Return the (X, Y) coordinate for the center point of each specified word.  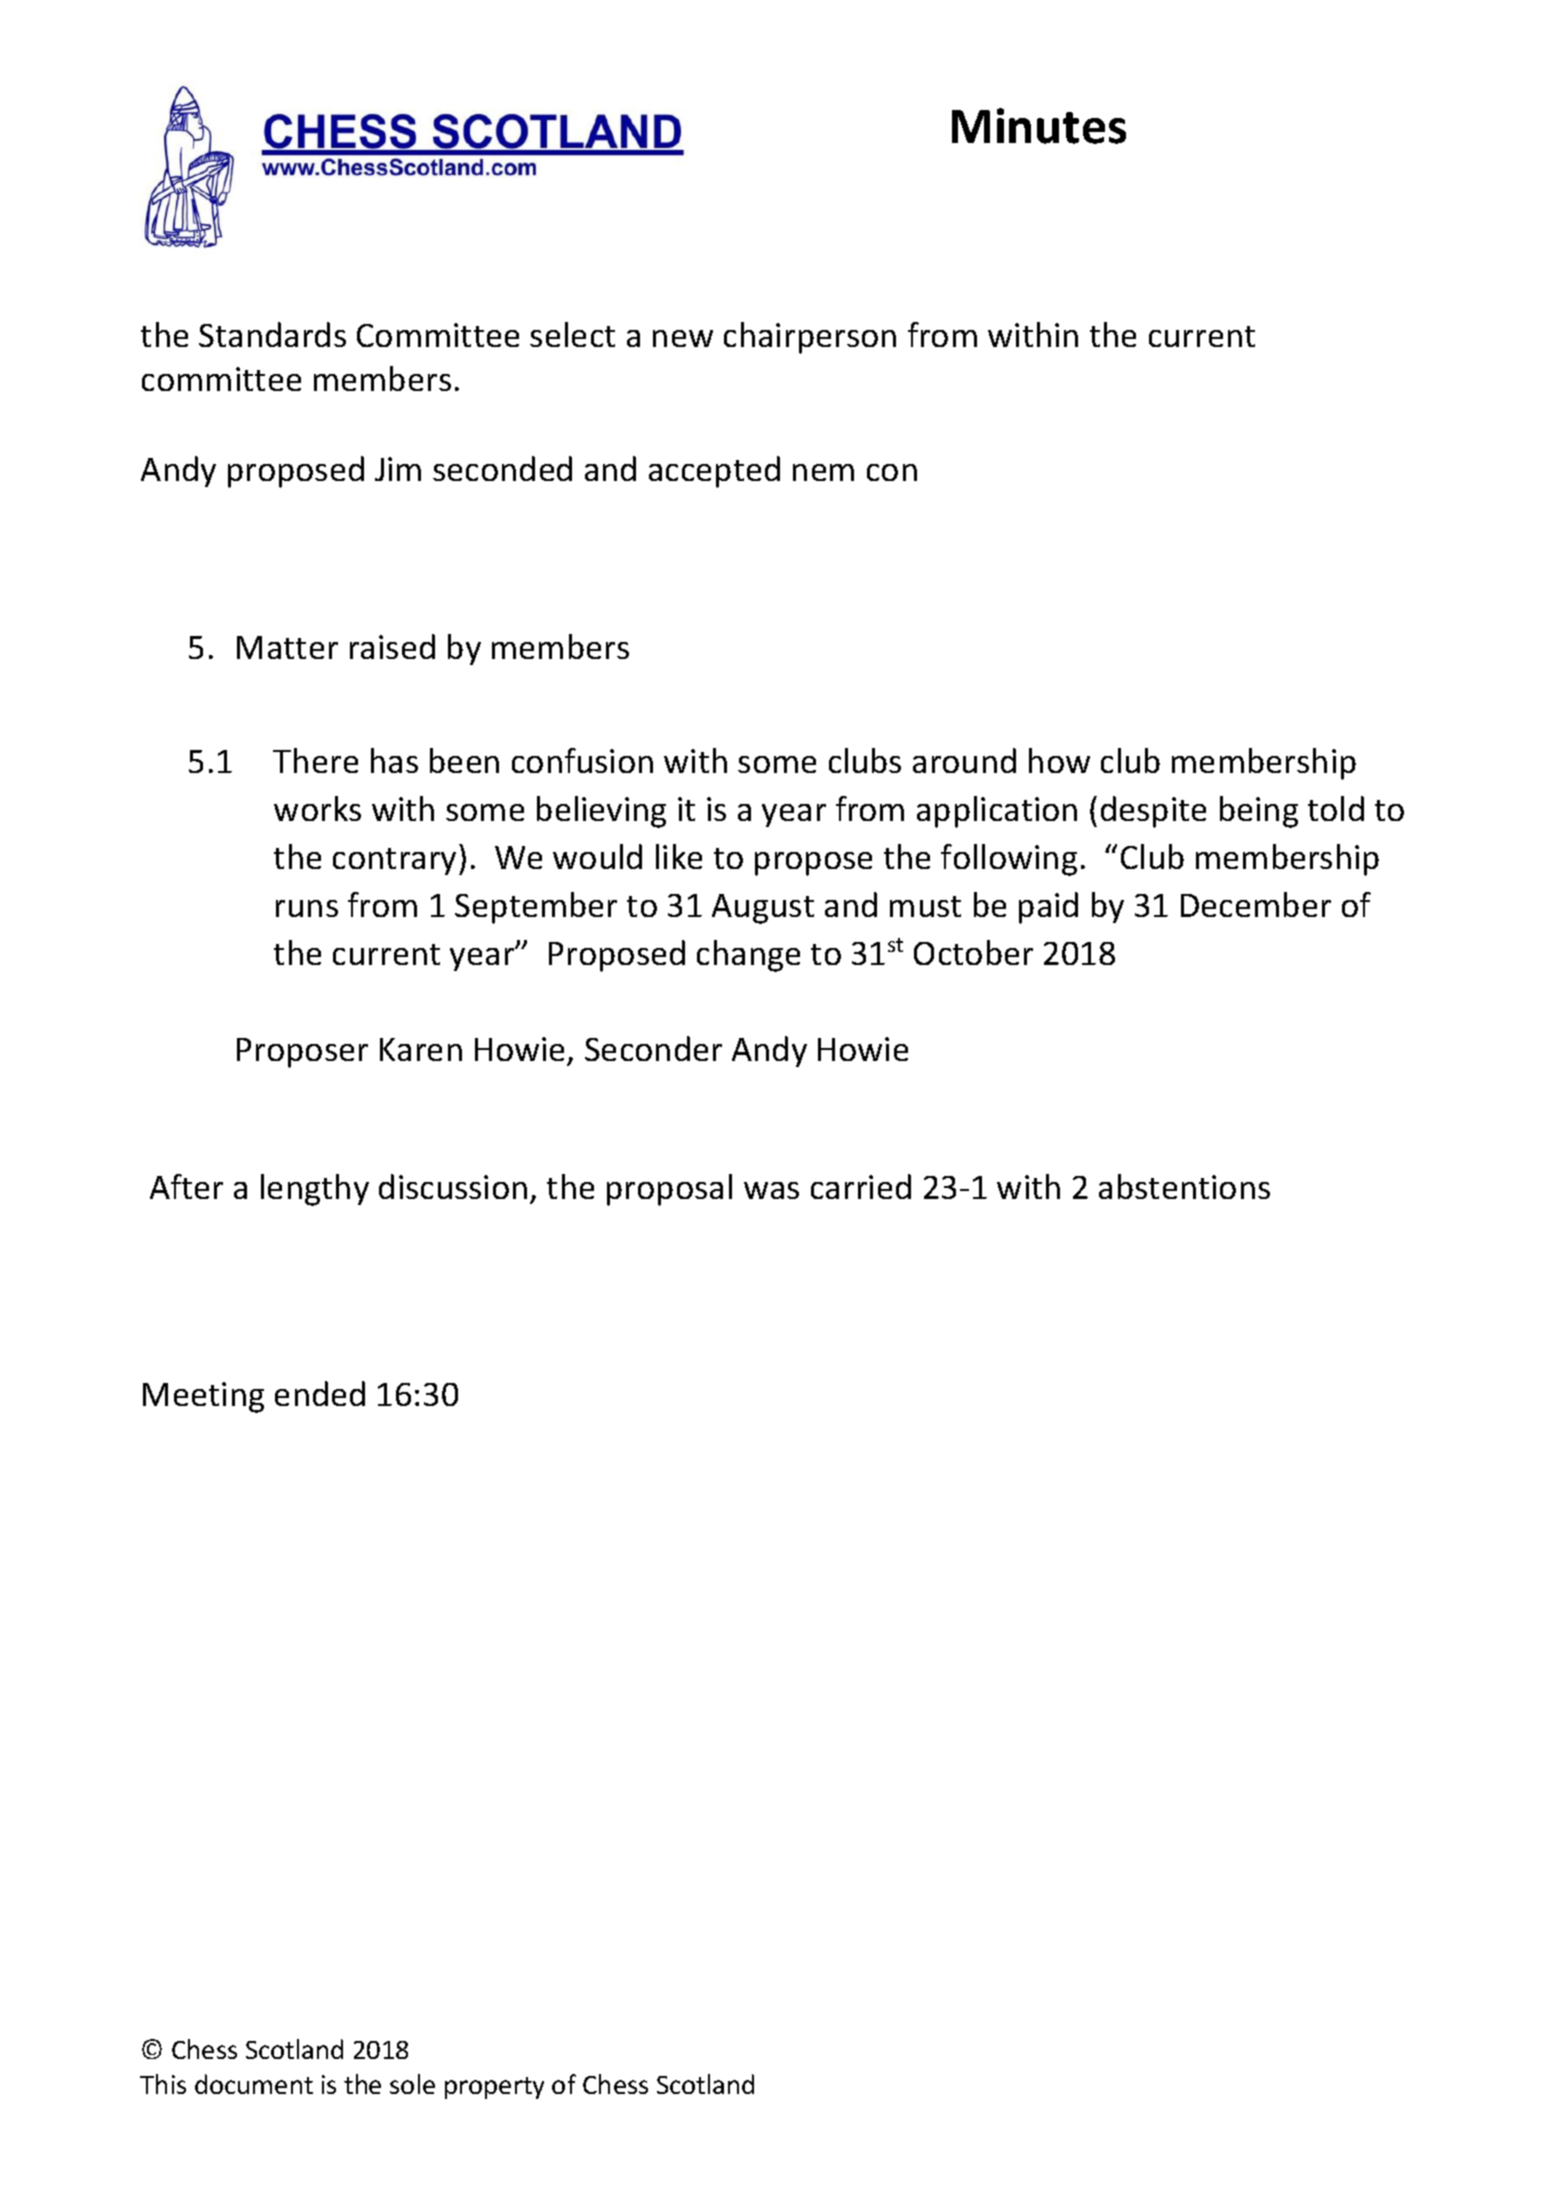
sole (412, 2084)
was (771, 1190)
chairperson (810, 338)
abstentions (1184, 1186)
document (254, 2084)
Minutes (1039, 126)
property (494, 2088)
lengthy (315, 1190)
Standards (272, 334)
